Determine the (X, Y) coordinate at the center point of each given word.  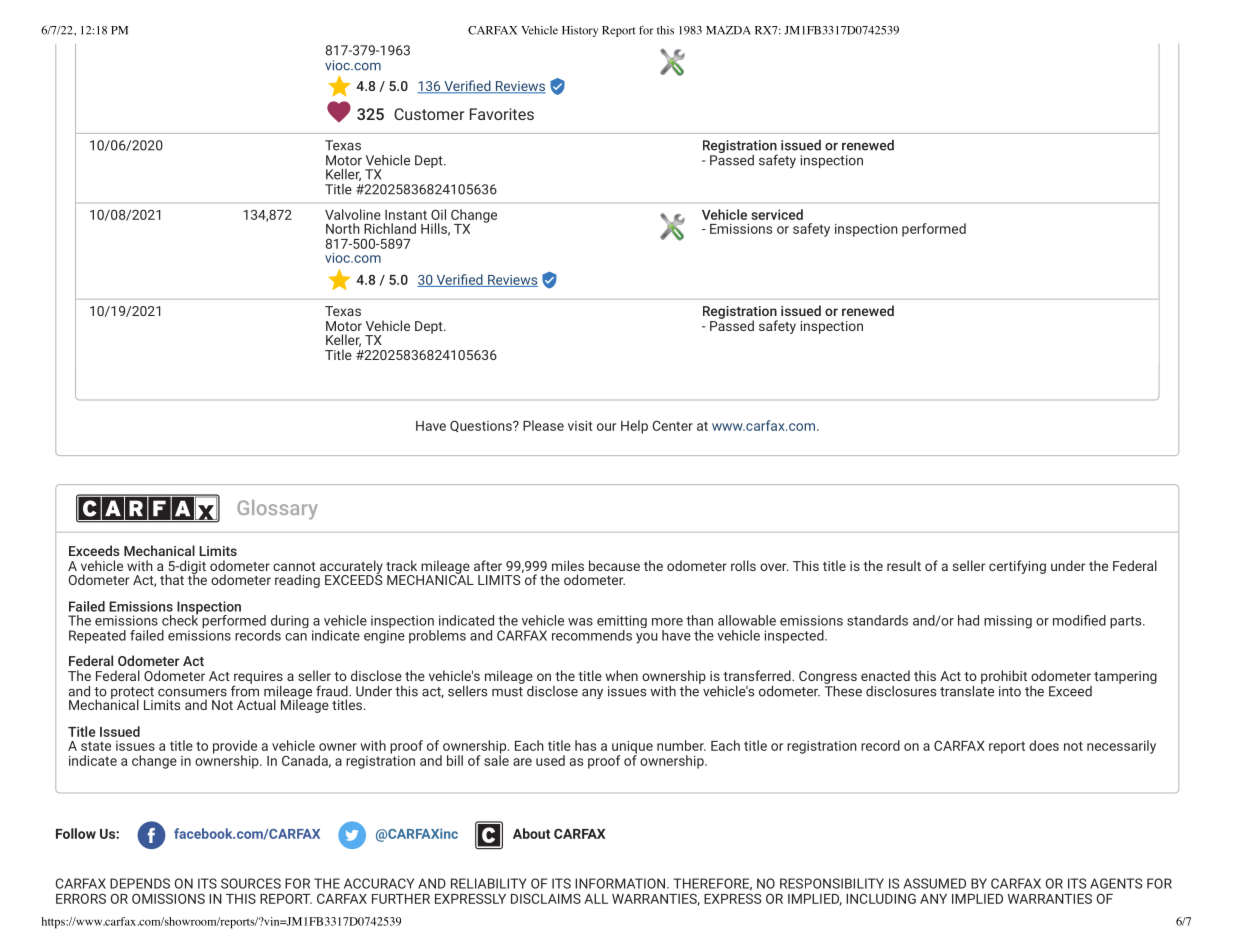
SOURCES (251, 883)
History (580, 31)
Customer (429, 114)
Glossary (277, 510)
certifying (1017, 567)
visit (580, 426)
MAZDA (728, 30)
